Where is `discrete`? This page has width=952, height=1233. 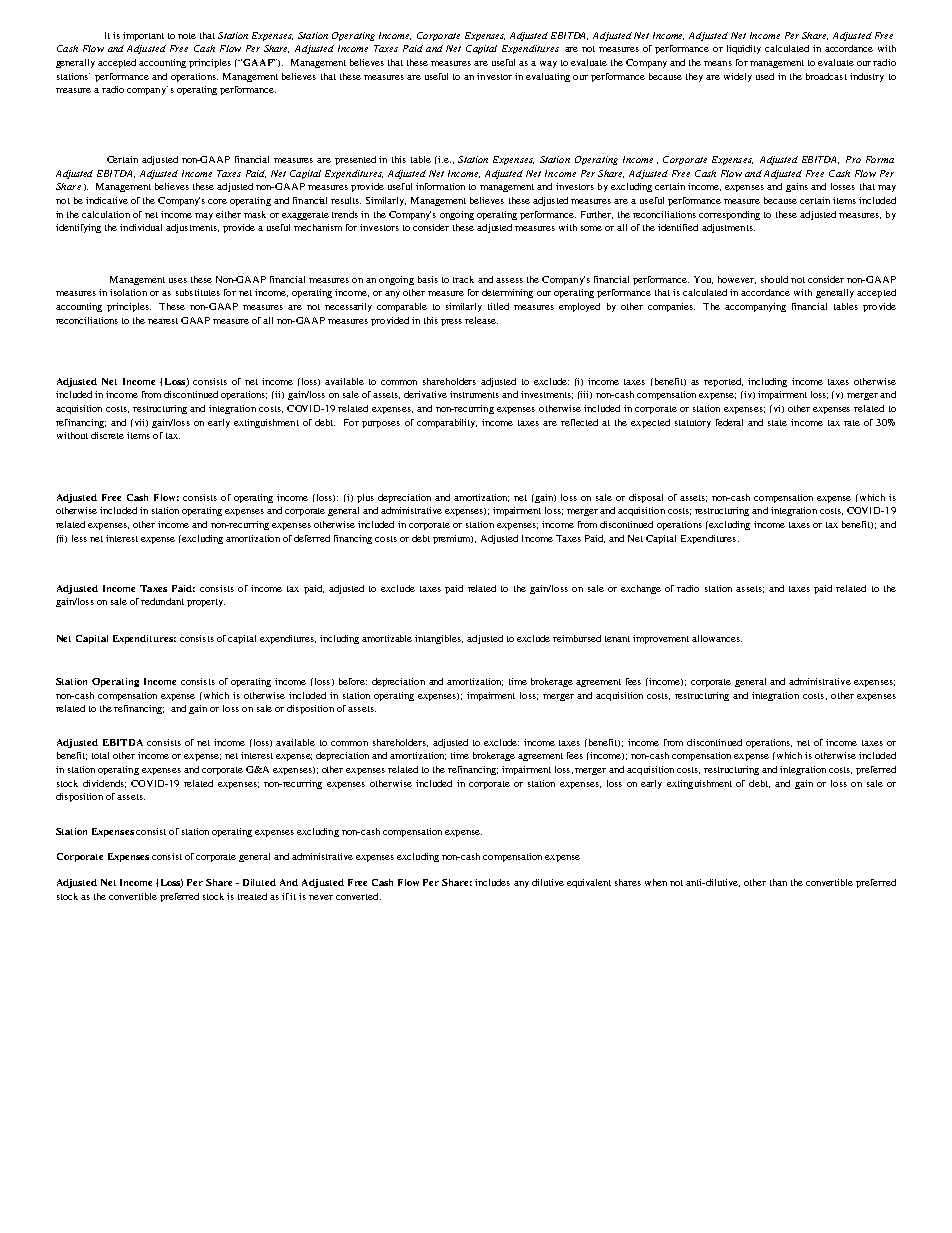 discrete is located at coordinates (107, 435).
